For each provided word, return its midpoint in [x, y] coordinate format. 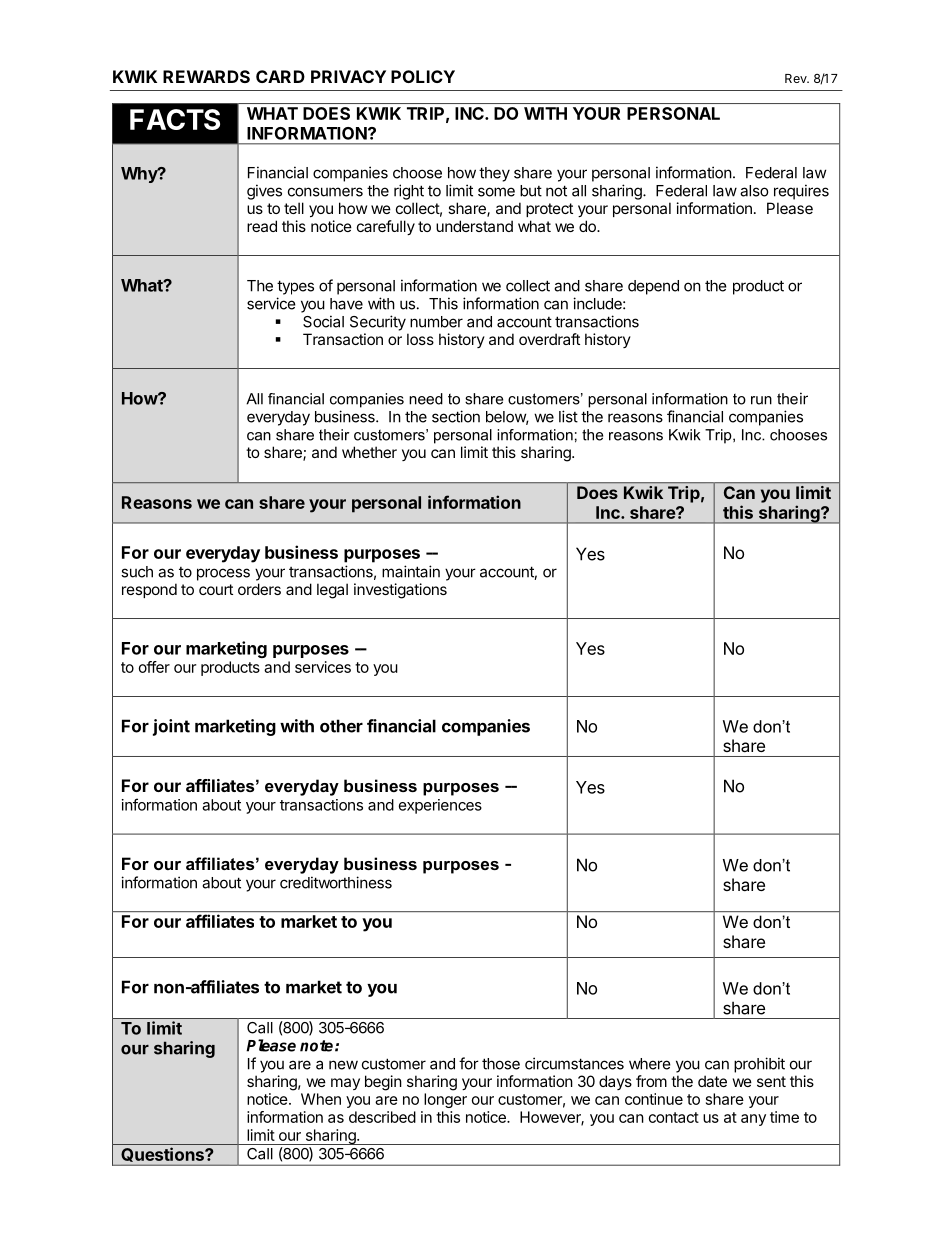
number [436, 322]
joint [171, 727]
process [223, 574]
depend [653, 287]
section [456, 416]
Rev [797, 78]
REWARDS [206, 76]
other [341, 726]
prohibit [759, 1065]
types [295, 287]
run [761, 400]
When [321, 1099]
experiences [440, 806]
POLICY [423, 76]
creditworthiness [336, 882]
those [501, 1064]
